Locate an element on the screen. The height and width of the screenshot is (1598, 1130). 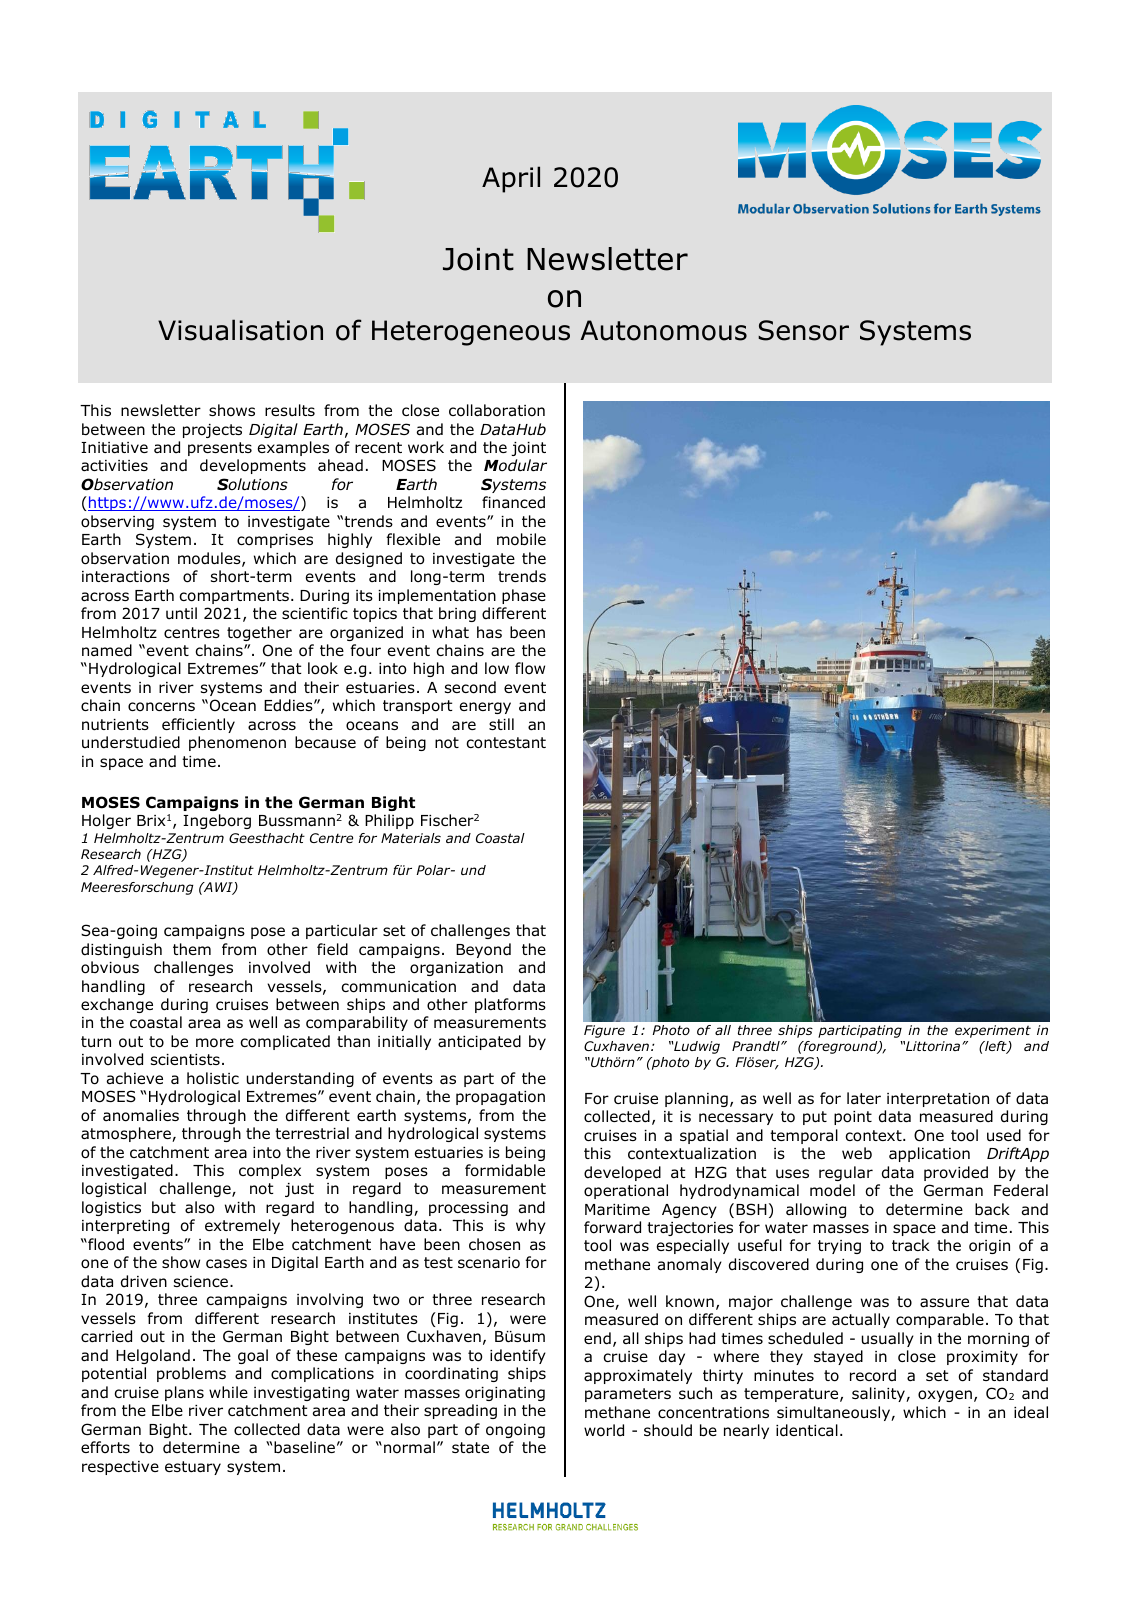
world is located at coordinates (604, 1430).
